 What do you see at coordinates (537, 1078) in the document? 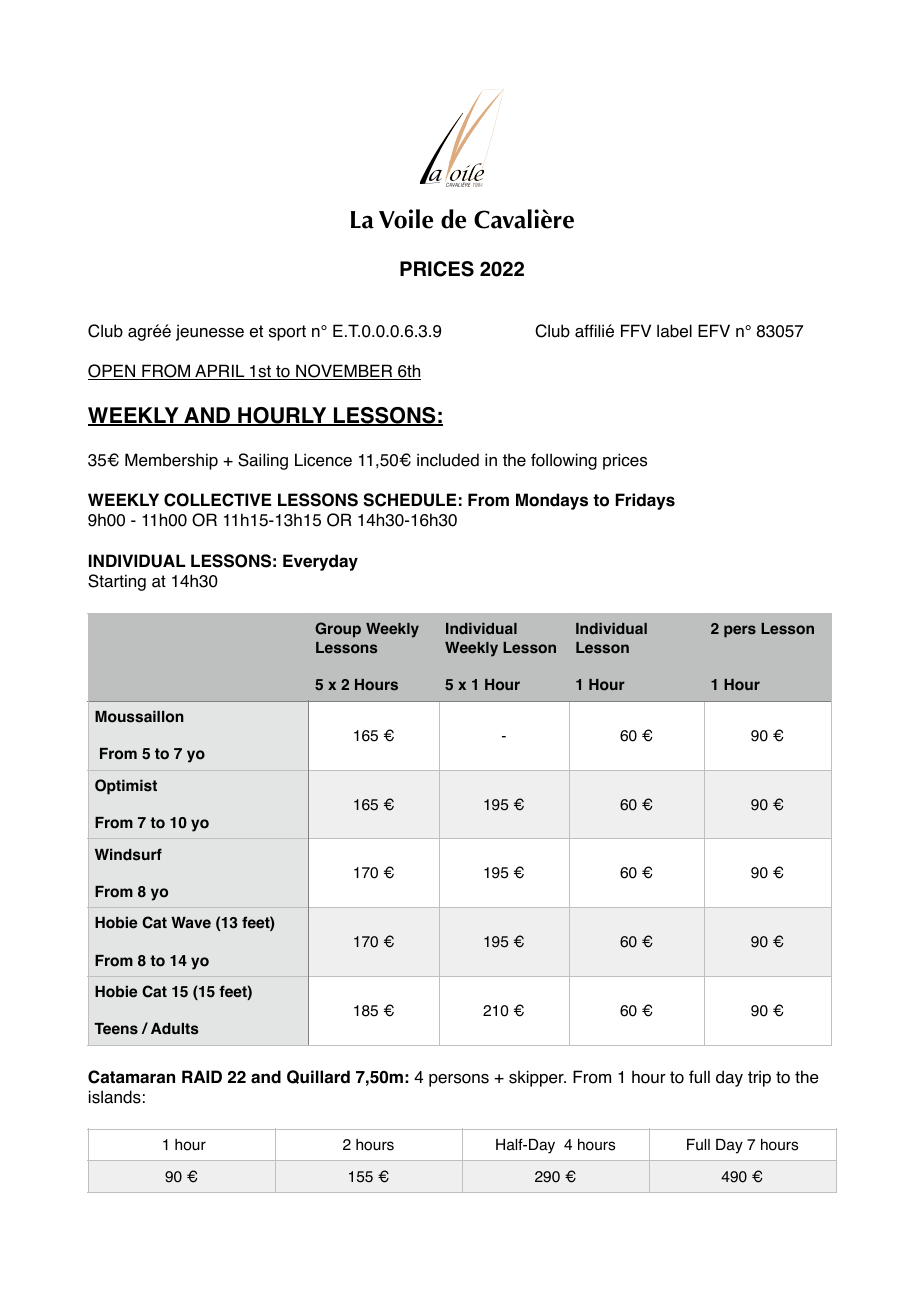
I see `skipper` at bounding box center [537, 1078].
